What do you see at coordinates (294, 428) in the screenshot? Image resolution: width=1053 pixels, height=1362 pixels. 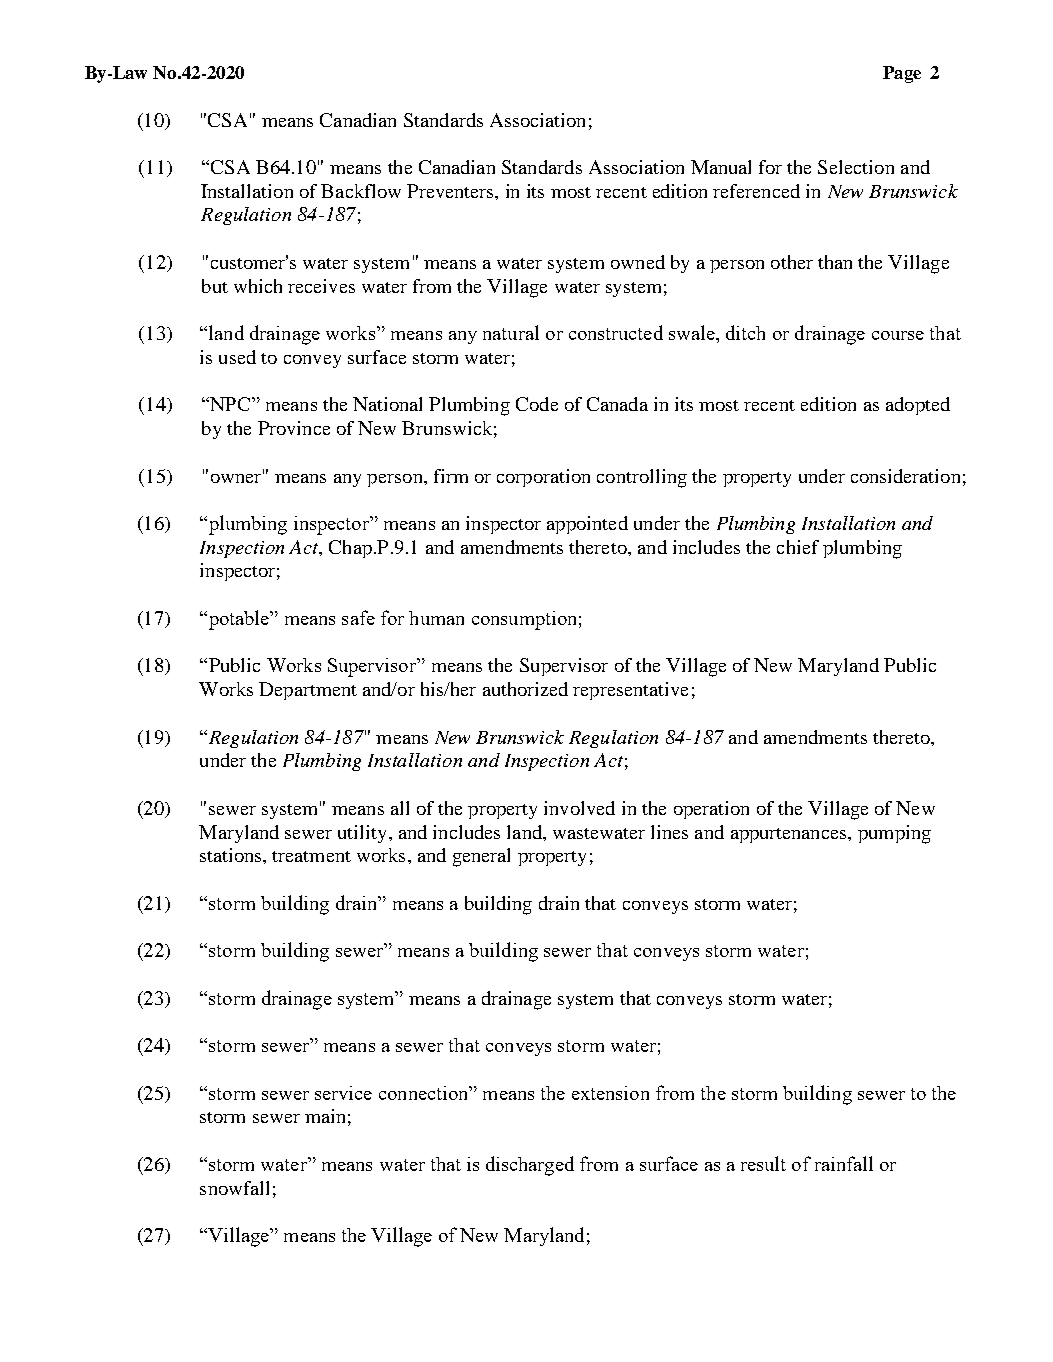 I see `Province` at bounding box center [294, 428].
